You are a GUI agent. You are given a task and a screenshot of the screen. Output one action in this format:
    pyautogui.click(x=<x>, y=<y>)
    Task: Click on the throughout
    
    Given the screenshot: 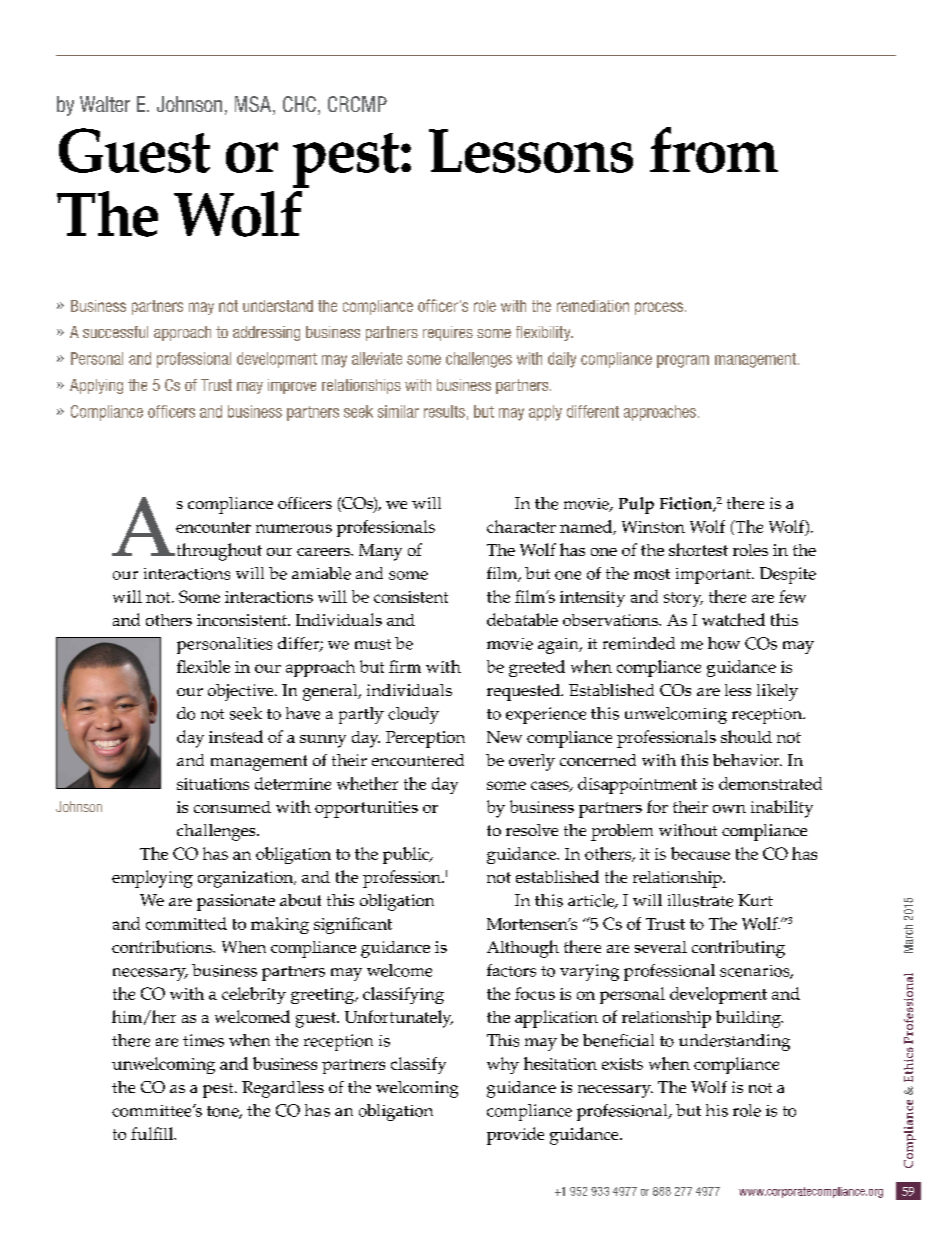 What is the action you would take?
    pyautogui.click(x=218, y=552)
